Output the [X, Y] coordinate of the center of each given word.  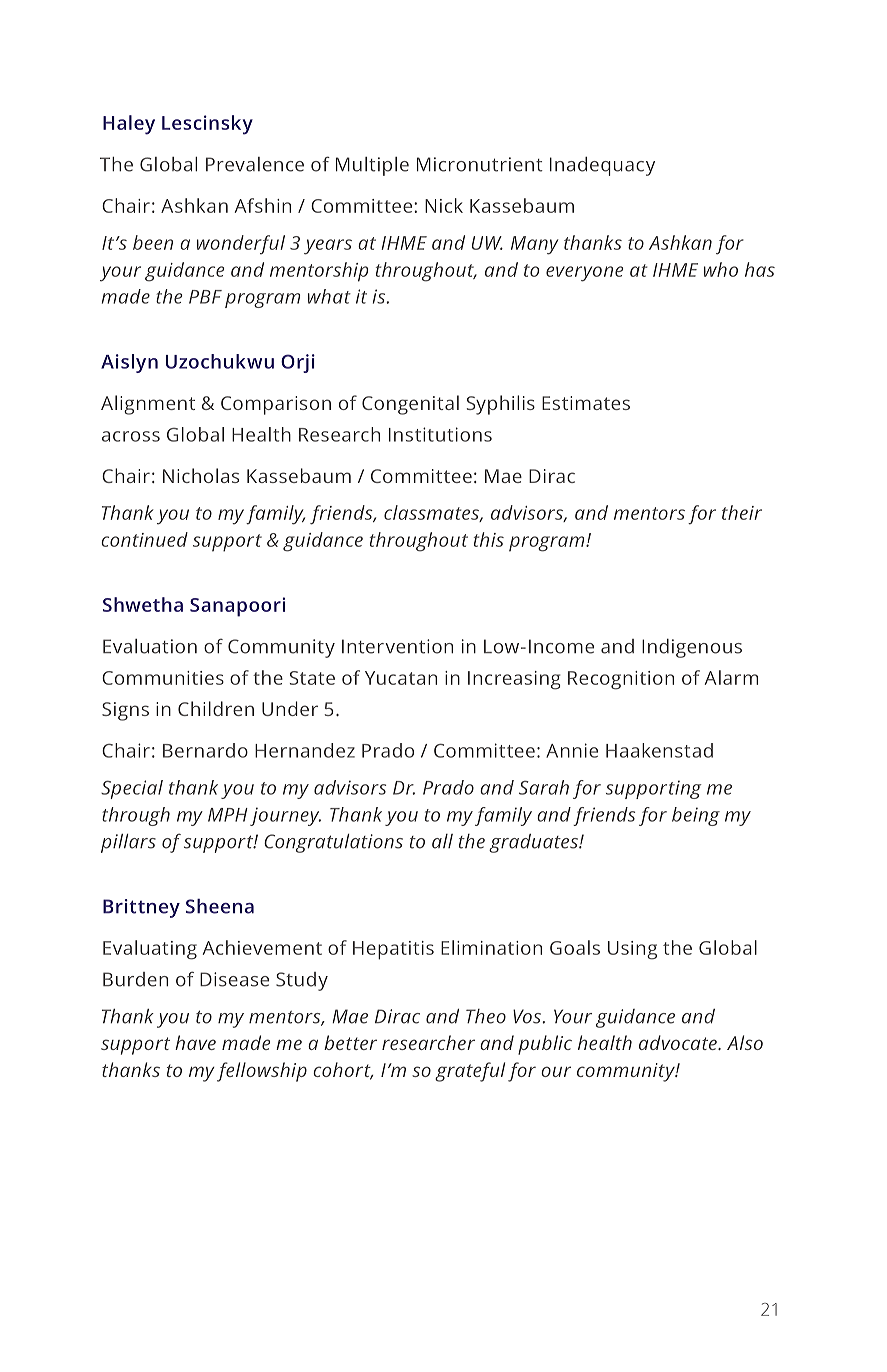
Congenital [410, 405]
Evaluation [150, 646]
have [195, 1042]
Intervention [397, 646]
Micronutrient [480, 164]
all [442, 841]
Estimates [586, 403]
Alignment [148, 405]
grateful [470, 1072]
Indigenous [692, 648]
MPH [228, 815]
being [696, 816]
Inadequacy [602, 166]
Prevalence [255, 164]
